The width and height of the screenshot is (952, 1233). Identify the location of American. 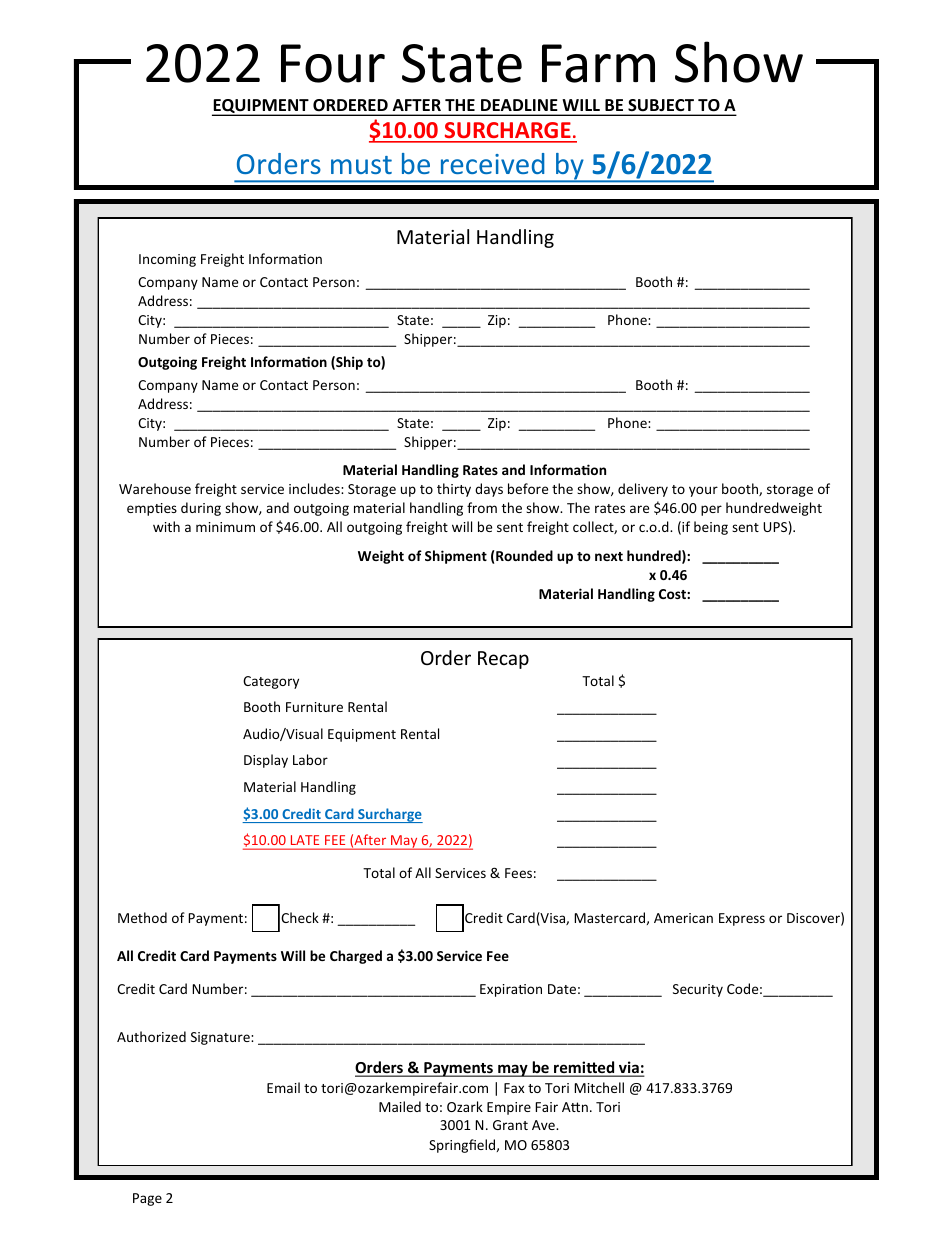
(683, 918).
